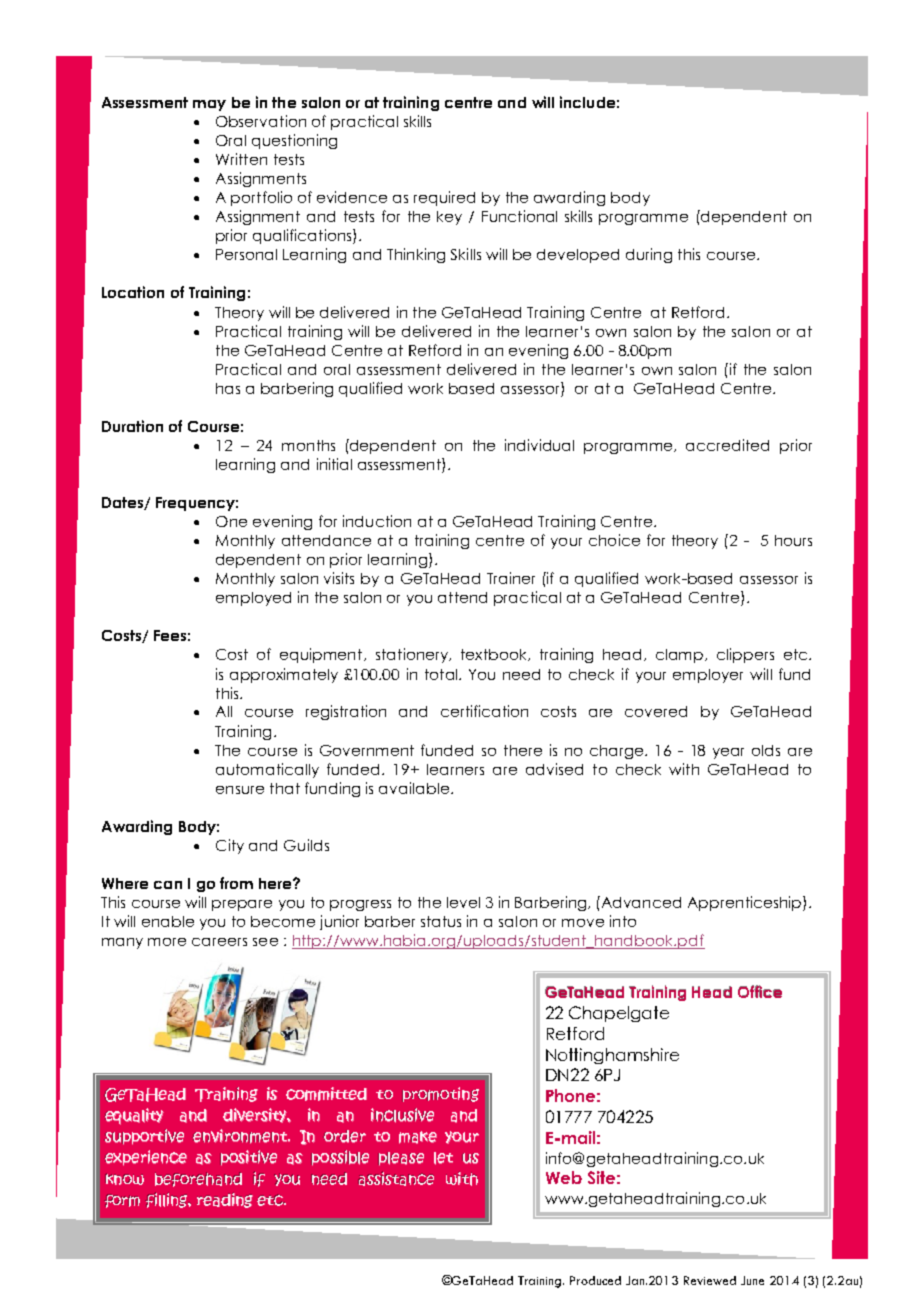 The height and width of the page is (1308, 924). Describe the element at coordinates (377, 521) in the page. I see `induction` at that location.
